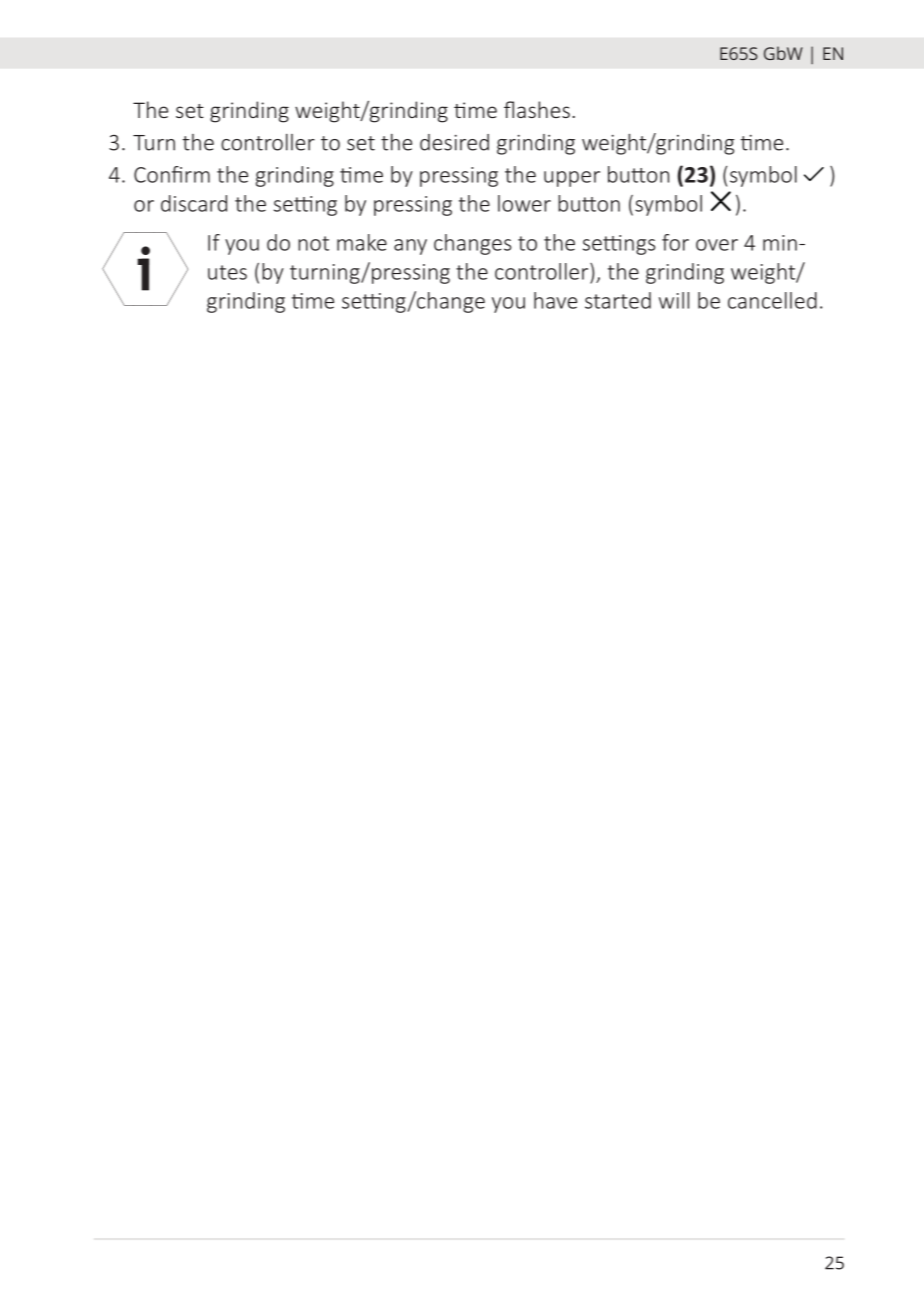  Describe the element at coordinates (572, 179) in the screenshot. I see `upper` at that location.
